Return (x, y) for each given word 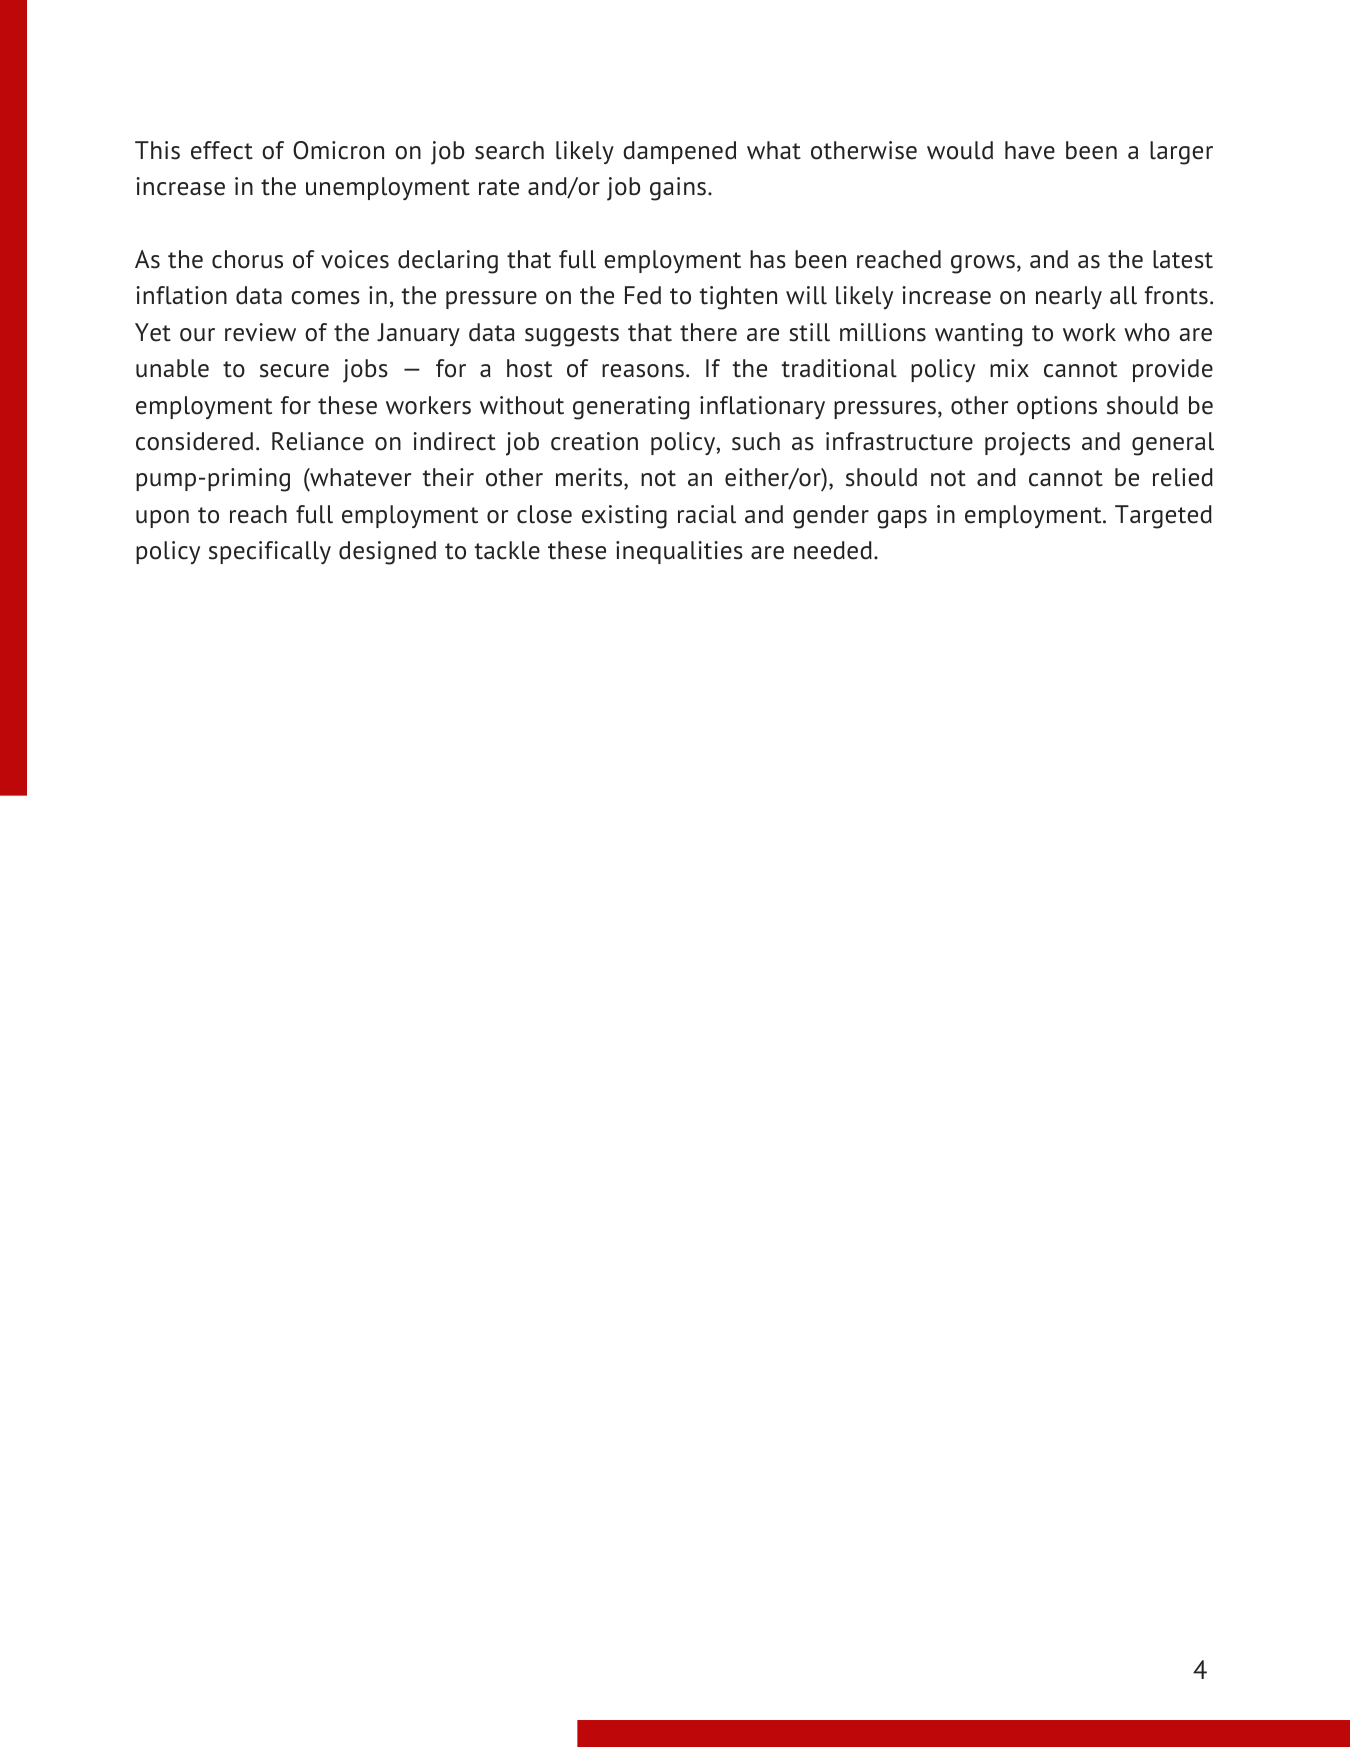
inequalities (679, 552)
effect (222, 150)
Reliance (318, 441)
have (1030, 150)
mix (1009, 368)
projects (1027, 444)
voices (355, 259)
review (260, 332)
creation (594, 441)
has (768, 259)
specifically (270, 552)
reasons (643, 371)
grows (983, 264)
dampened (679, 152)
